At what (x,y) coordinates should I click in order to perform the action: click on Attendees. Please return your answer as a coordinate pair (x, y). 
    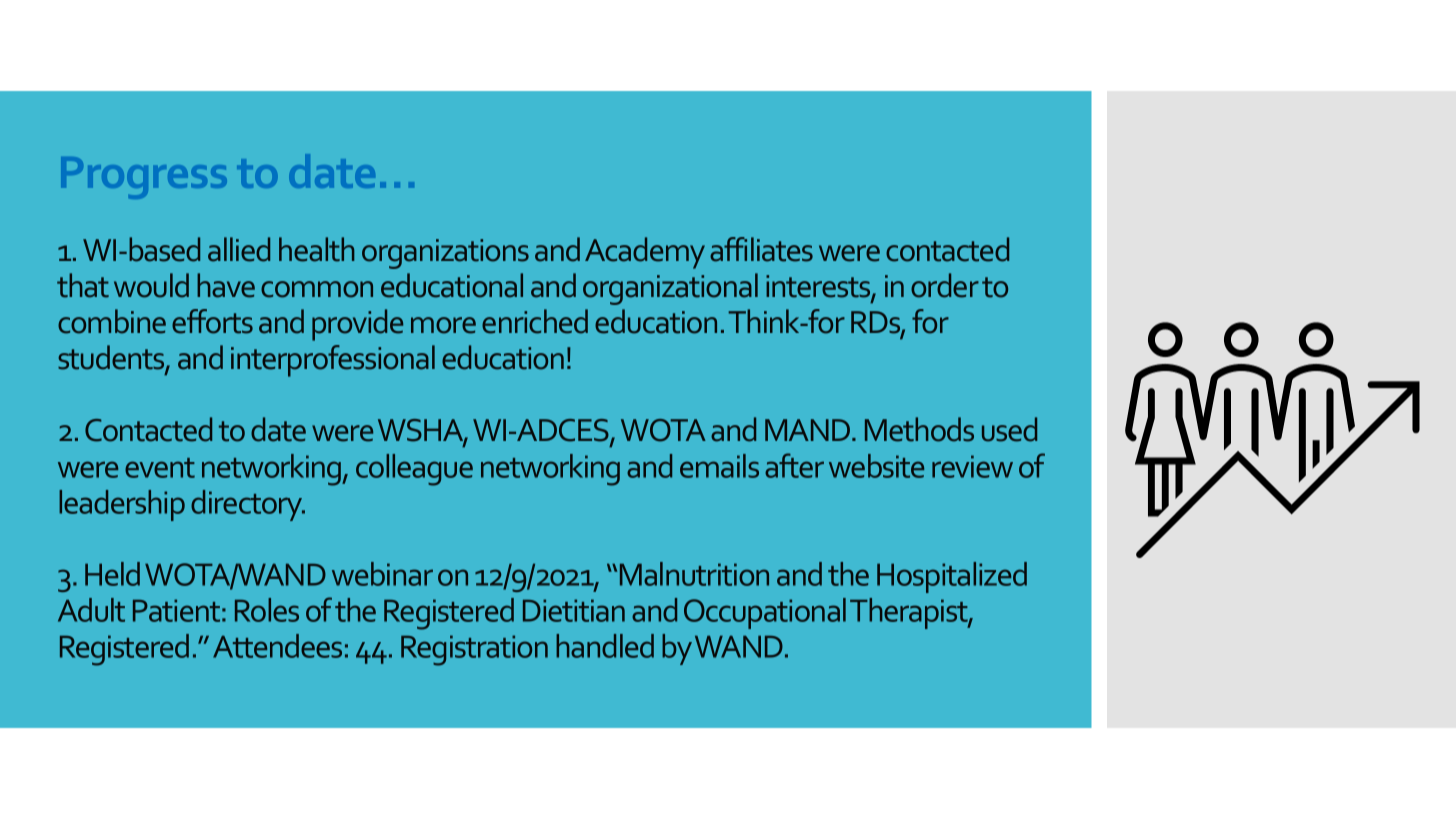
    Looking at the image, I should click on (277, 646).
